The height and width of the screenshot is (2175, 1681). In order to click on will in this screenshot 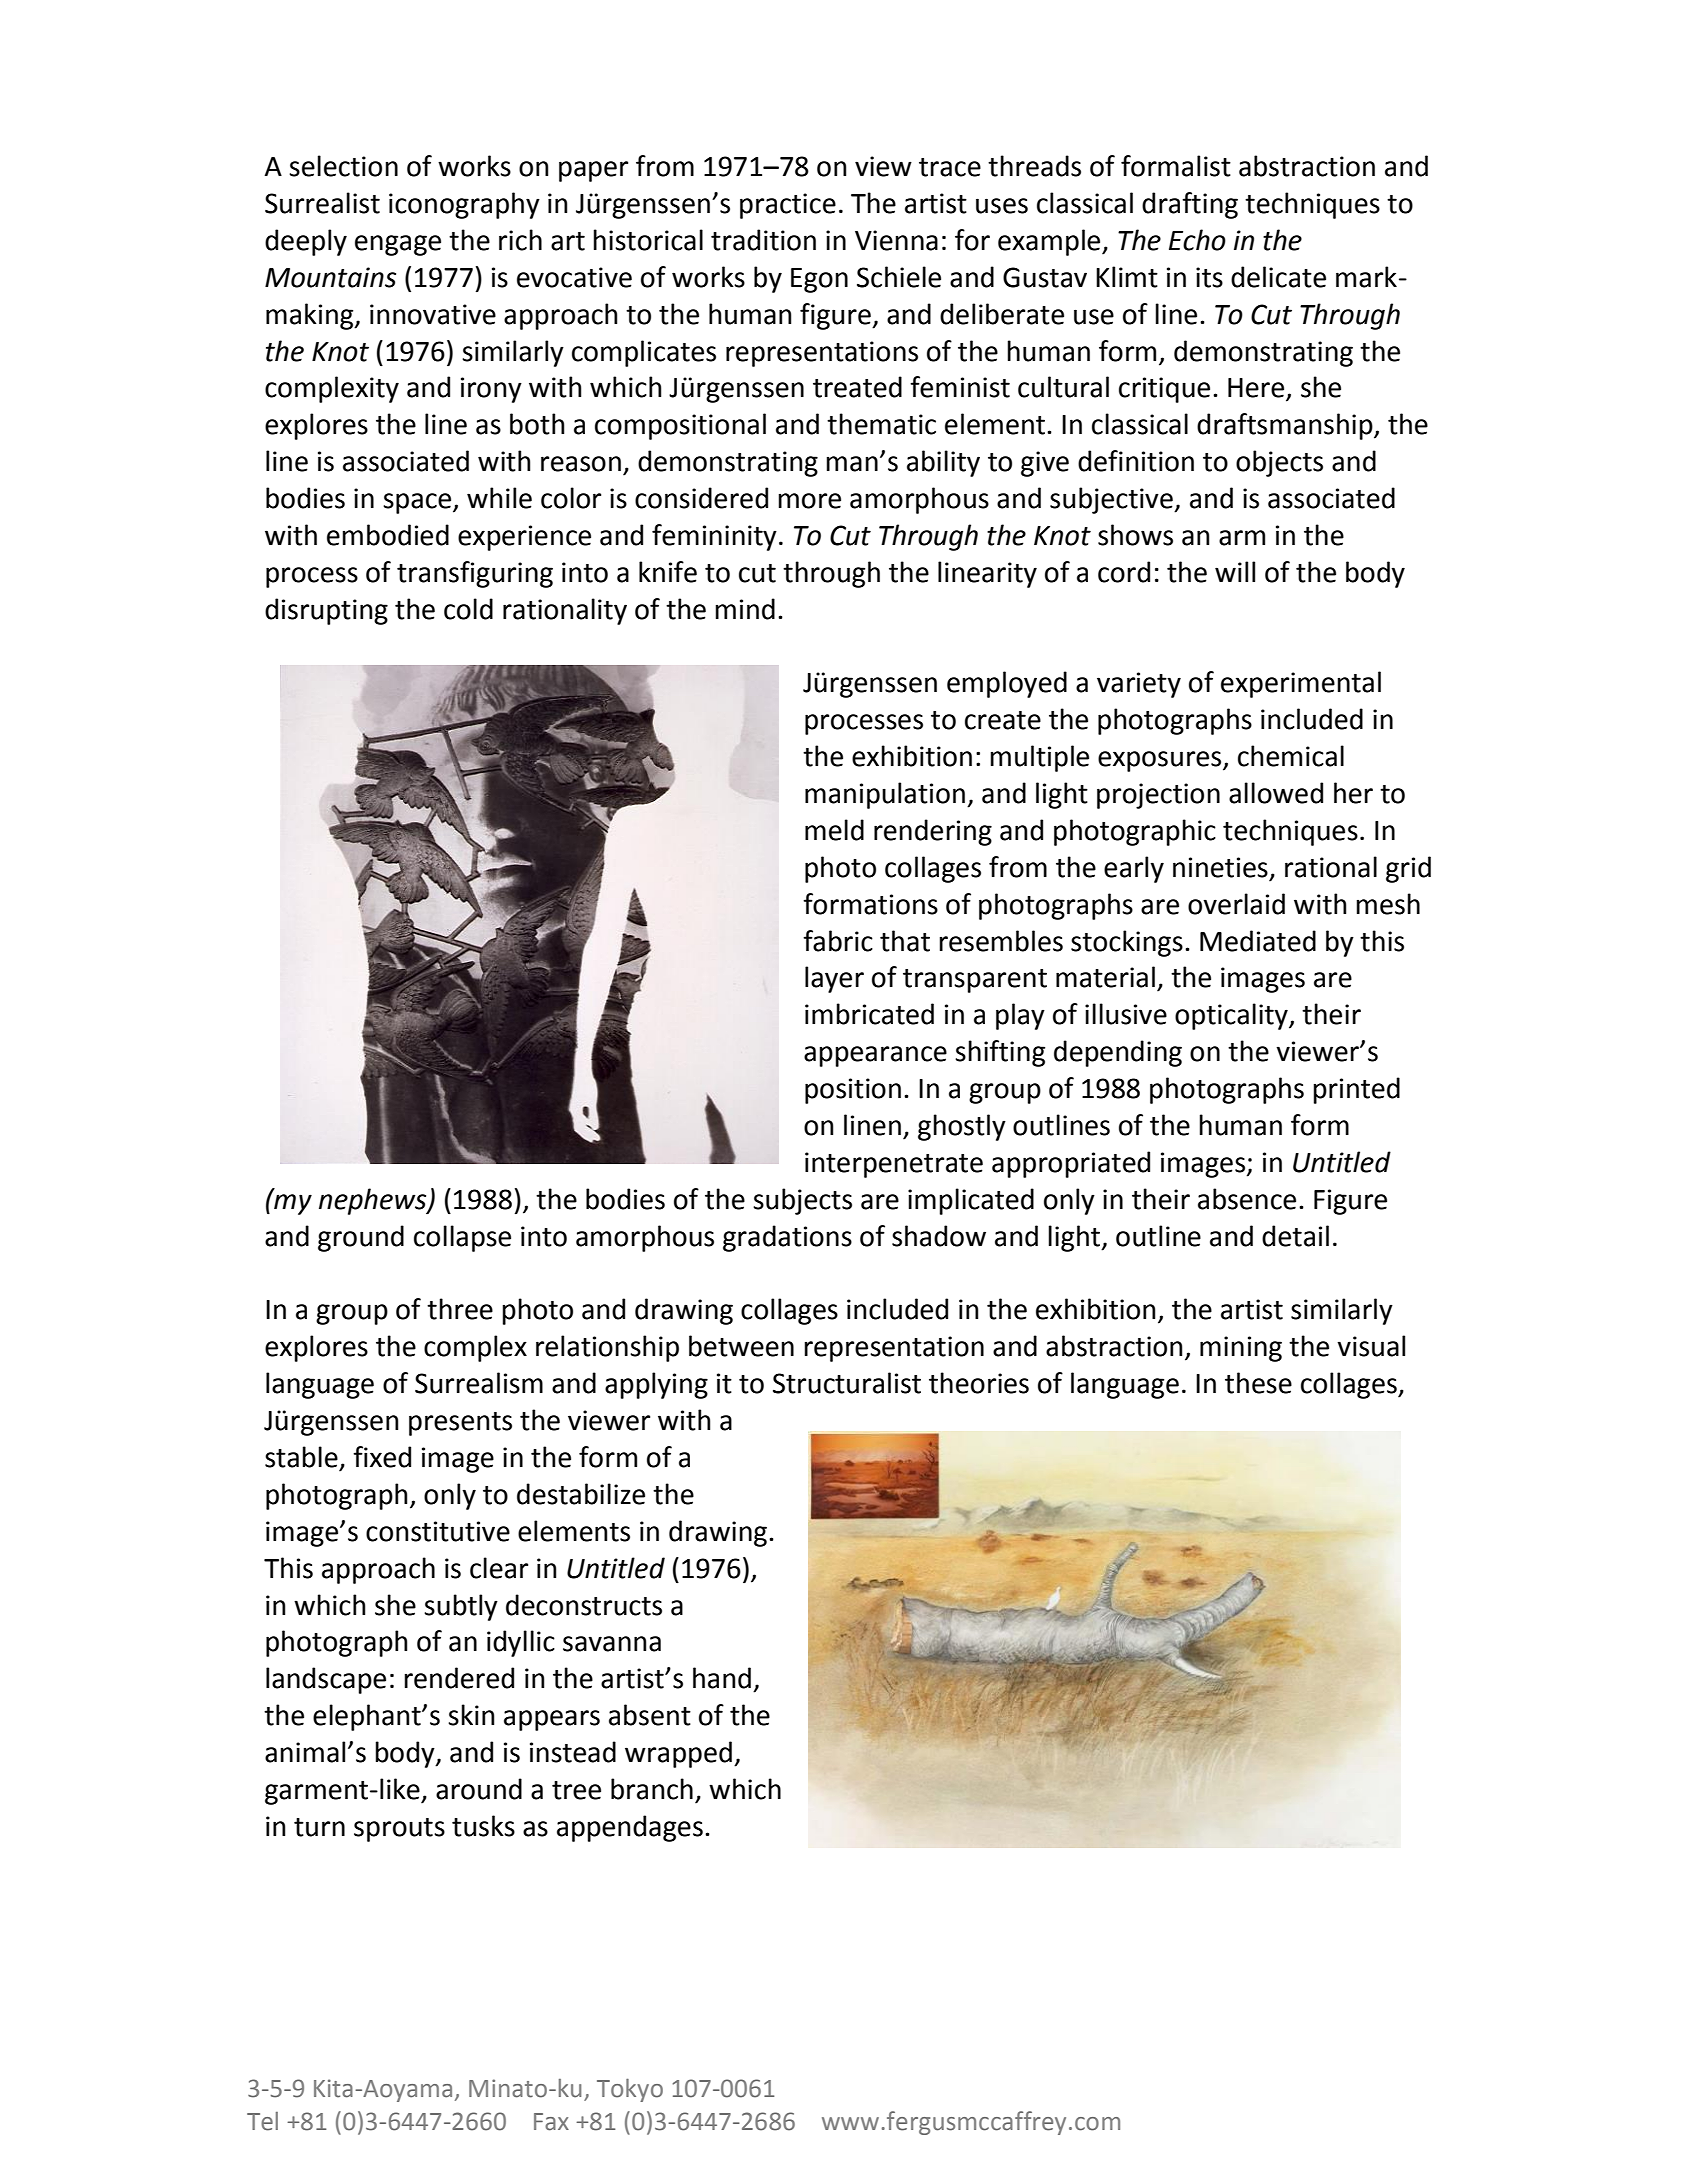, I will do `click(1235, 571)`.
